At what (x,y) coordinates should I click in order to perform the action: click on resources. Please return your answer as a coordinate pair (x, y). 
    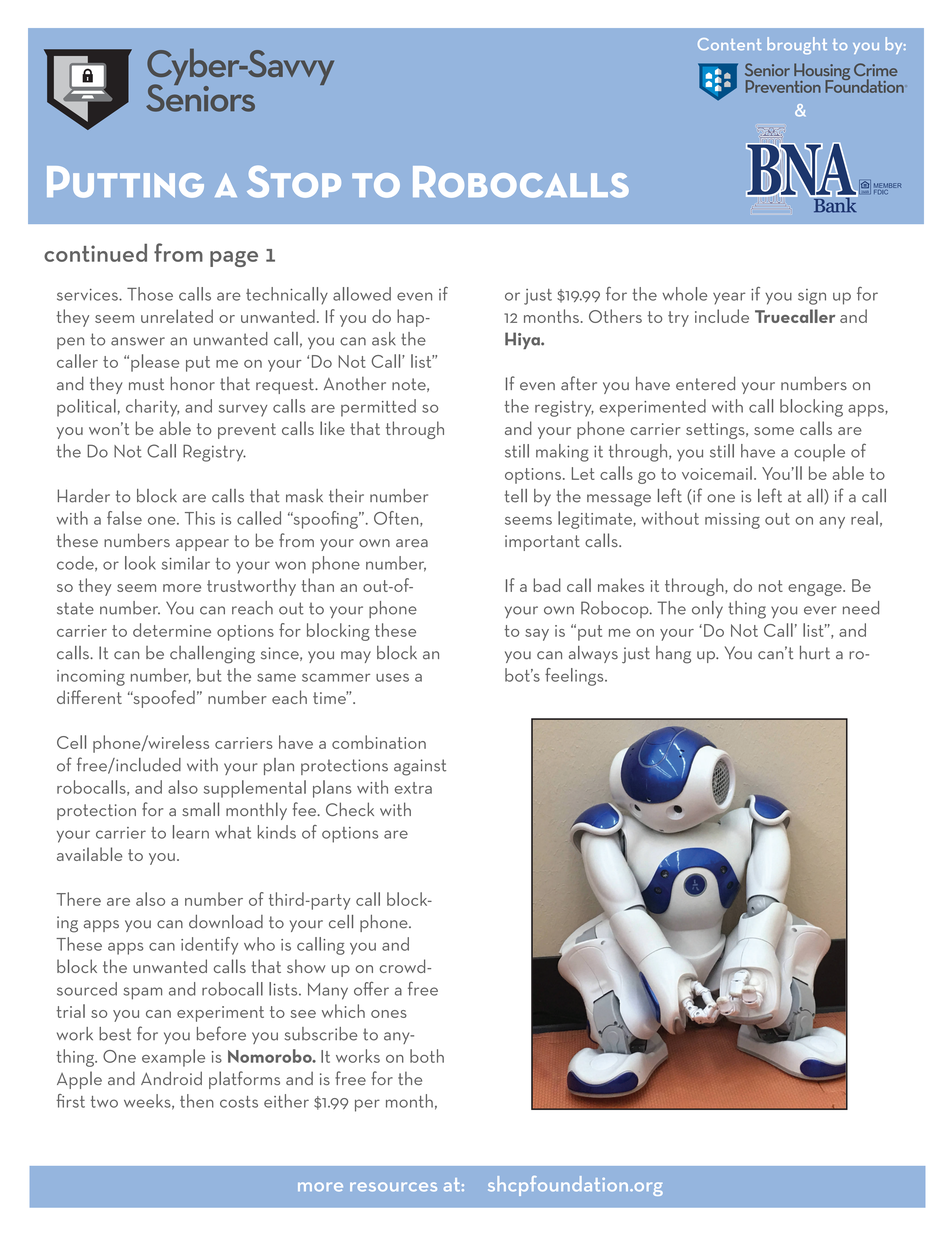
    Looking at the image, I should click on (393, 1187).
